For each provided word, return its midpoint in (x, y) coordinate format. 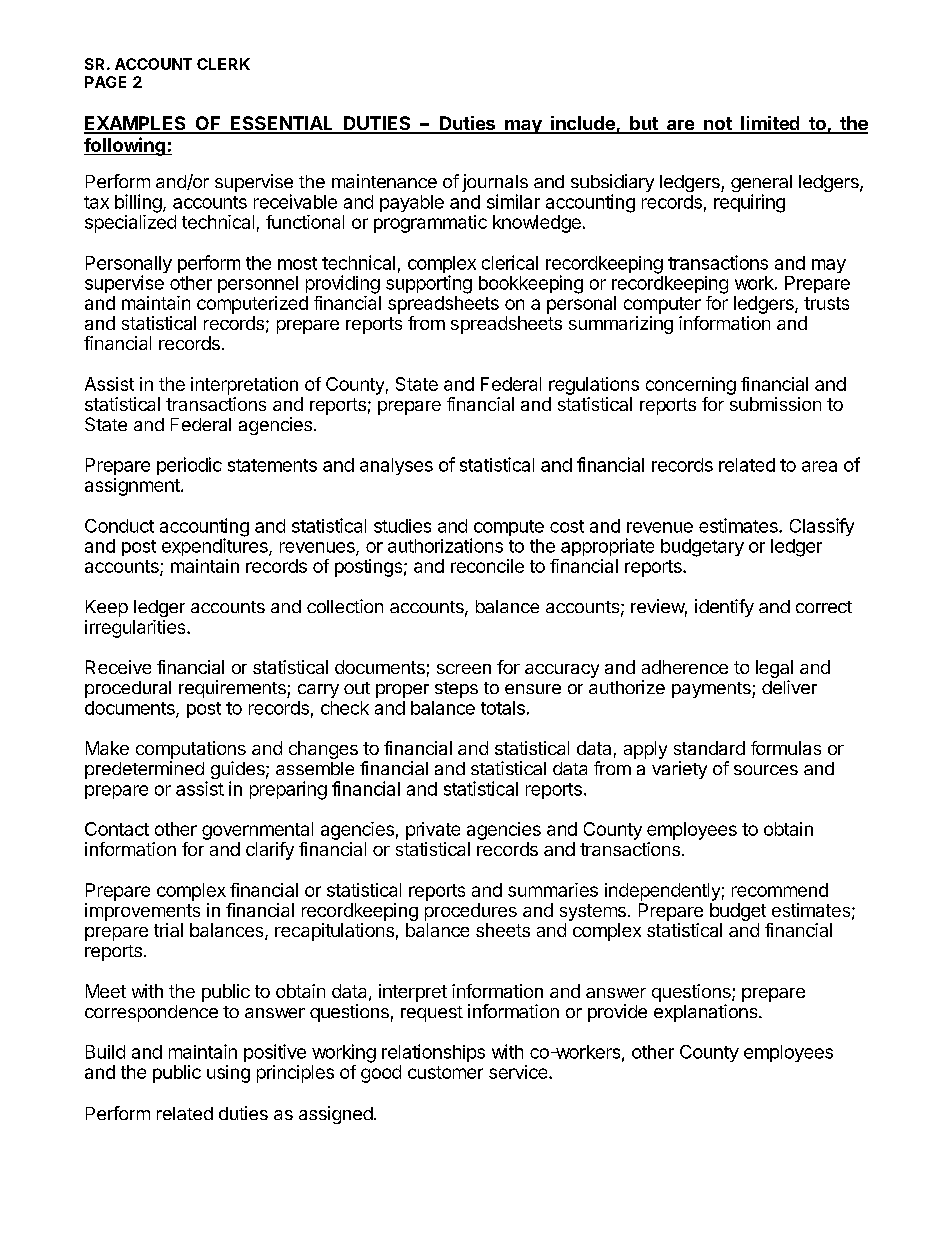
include (583, 124)
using (228, 1074)
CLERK (223, 64)
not (718, 125)
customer (445, 1072)
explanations (707, 1013)
